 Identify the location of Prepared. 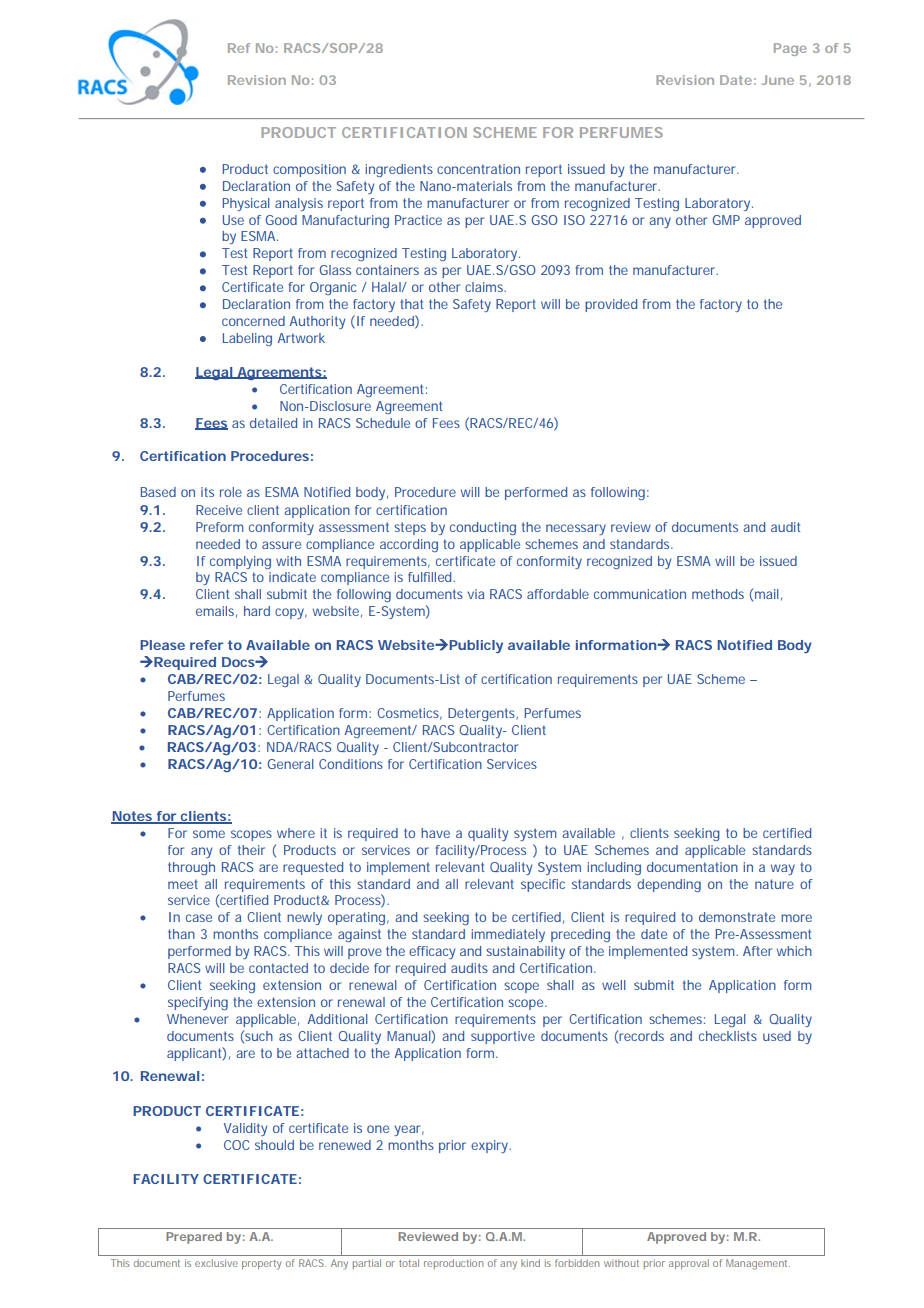
(194, 1238).
